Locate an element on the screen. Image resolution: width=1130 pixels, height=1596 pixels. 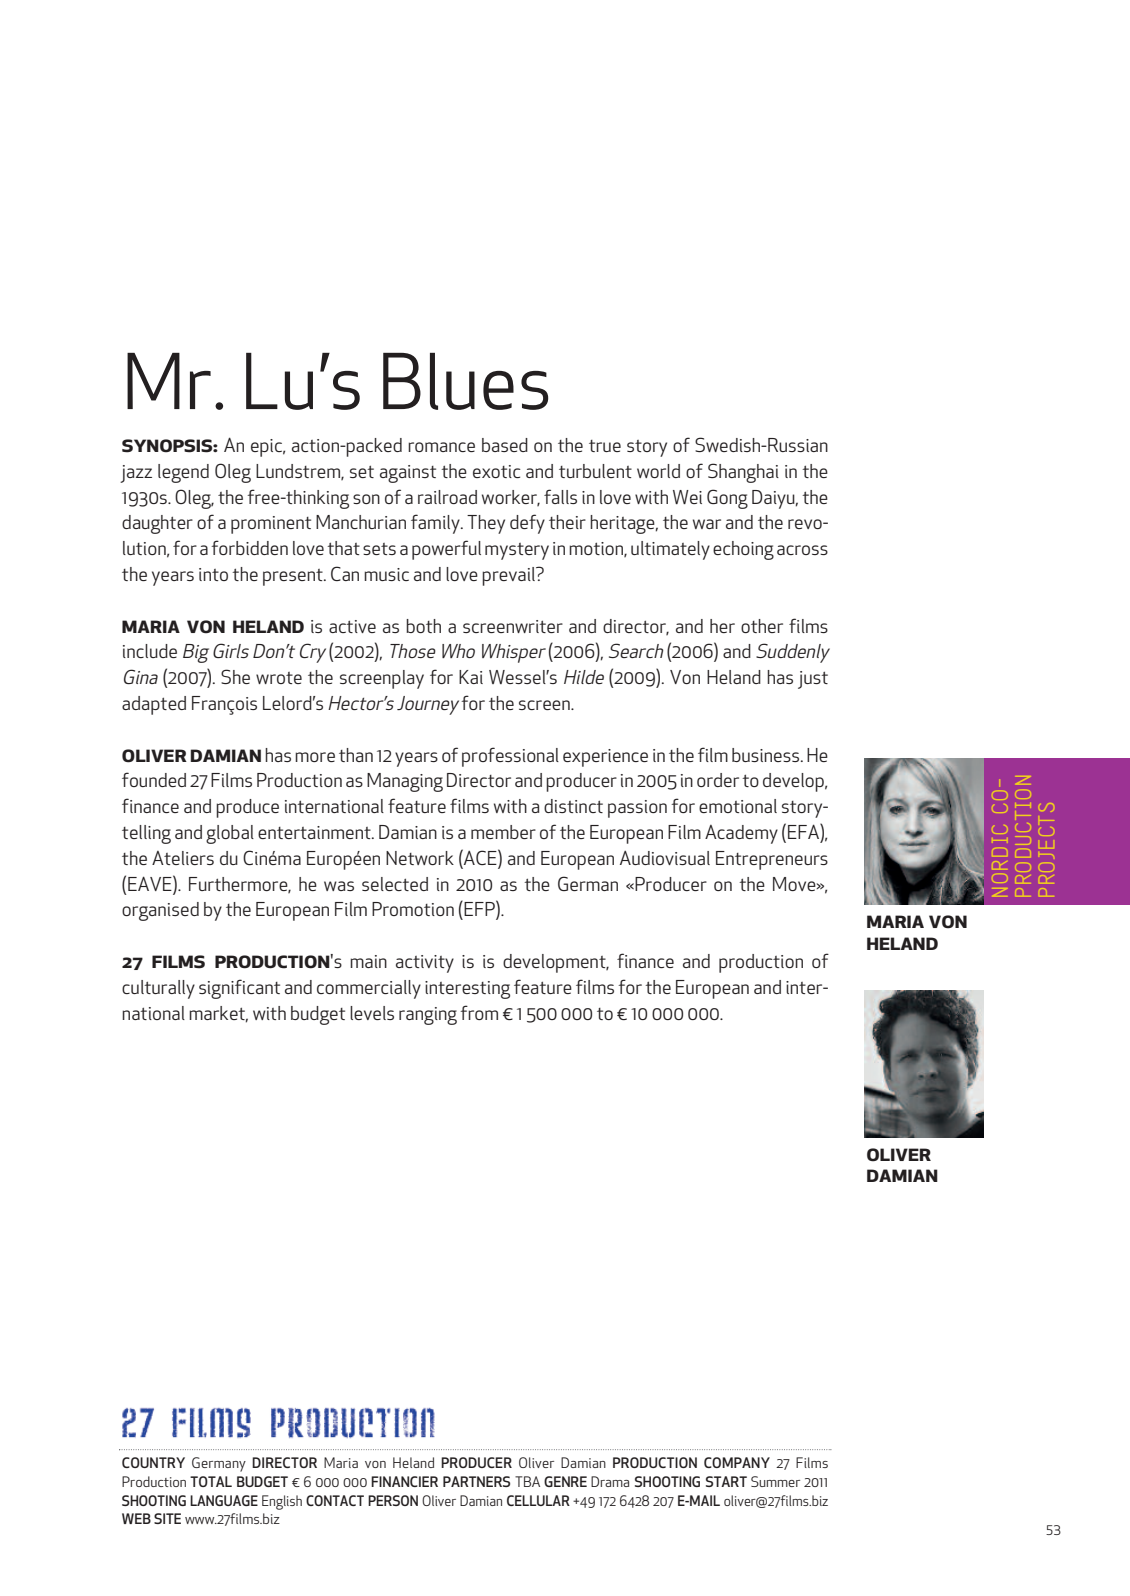
TOTAL is located at coordinates (211, 1481).
